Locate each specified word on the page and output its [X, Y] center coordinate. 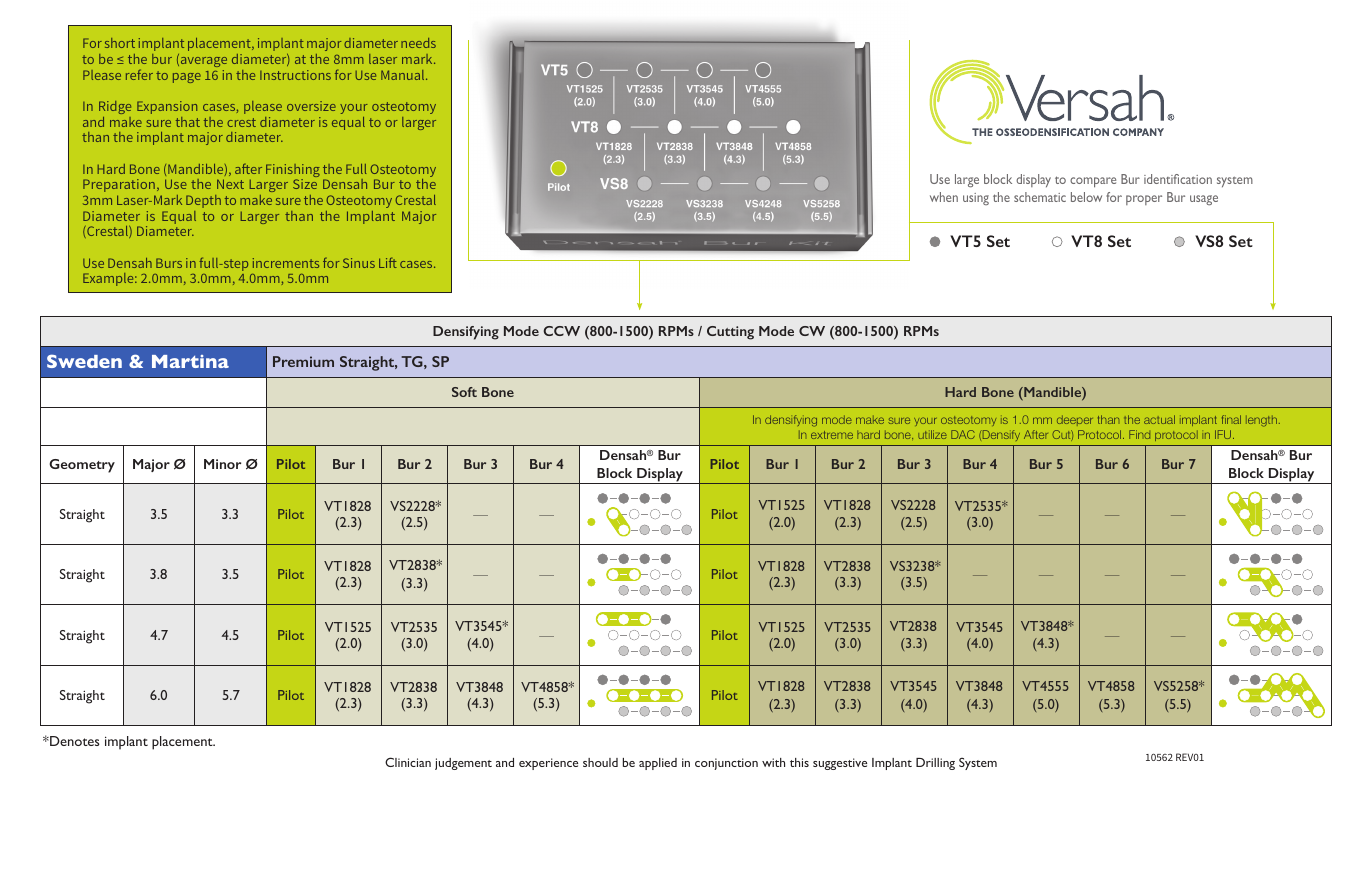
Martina [190, 361]
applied [658, 764]
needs [418, 43]
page [187, 78]
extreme [832, 435]
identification [1178, 179]
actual [1159, 419]
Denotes [74, 741]
